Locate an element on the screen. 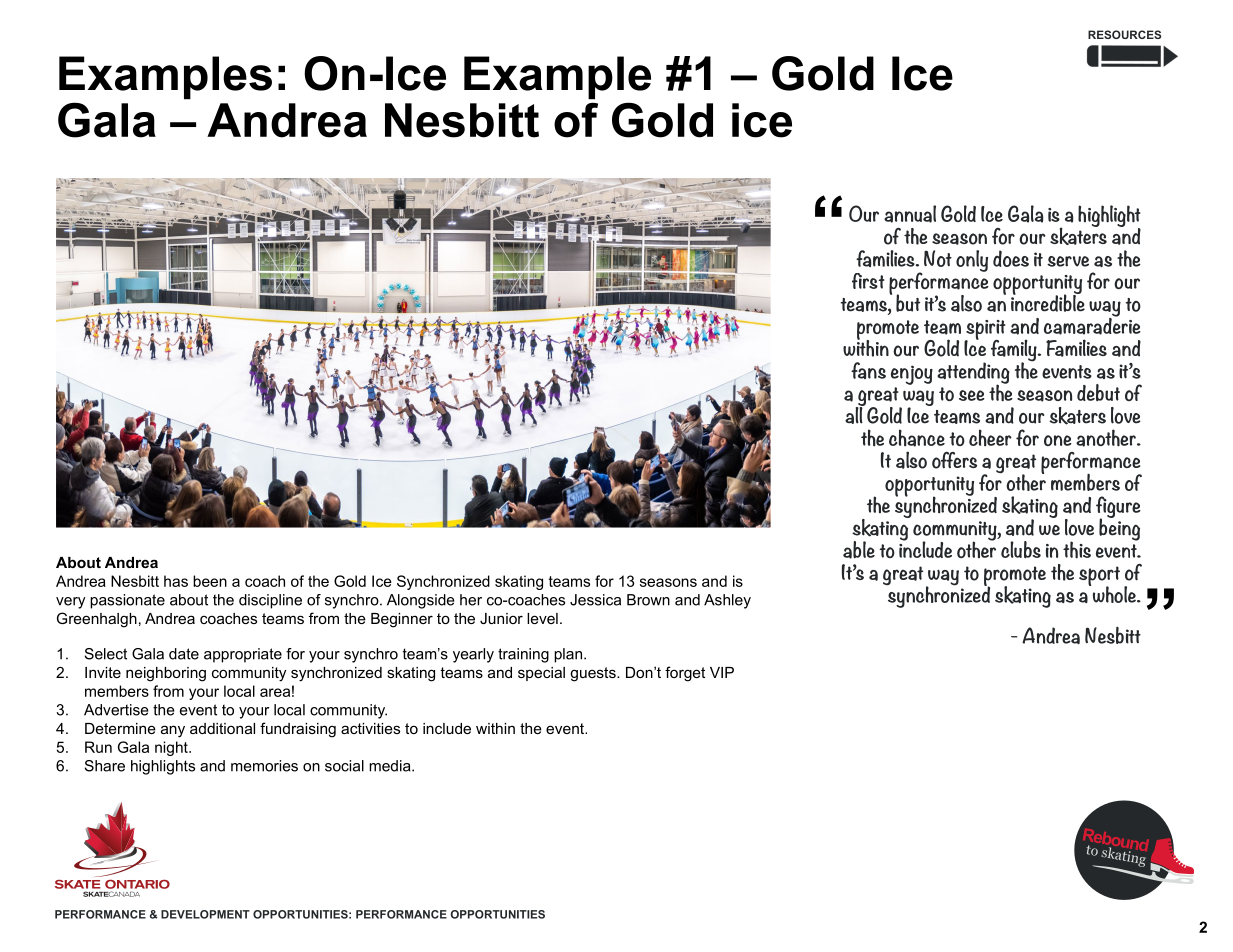 Image resolution: width=1233 pixels, height=952 pixels. been is located at coordinates (210, 581).
